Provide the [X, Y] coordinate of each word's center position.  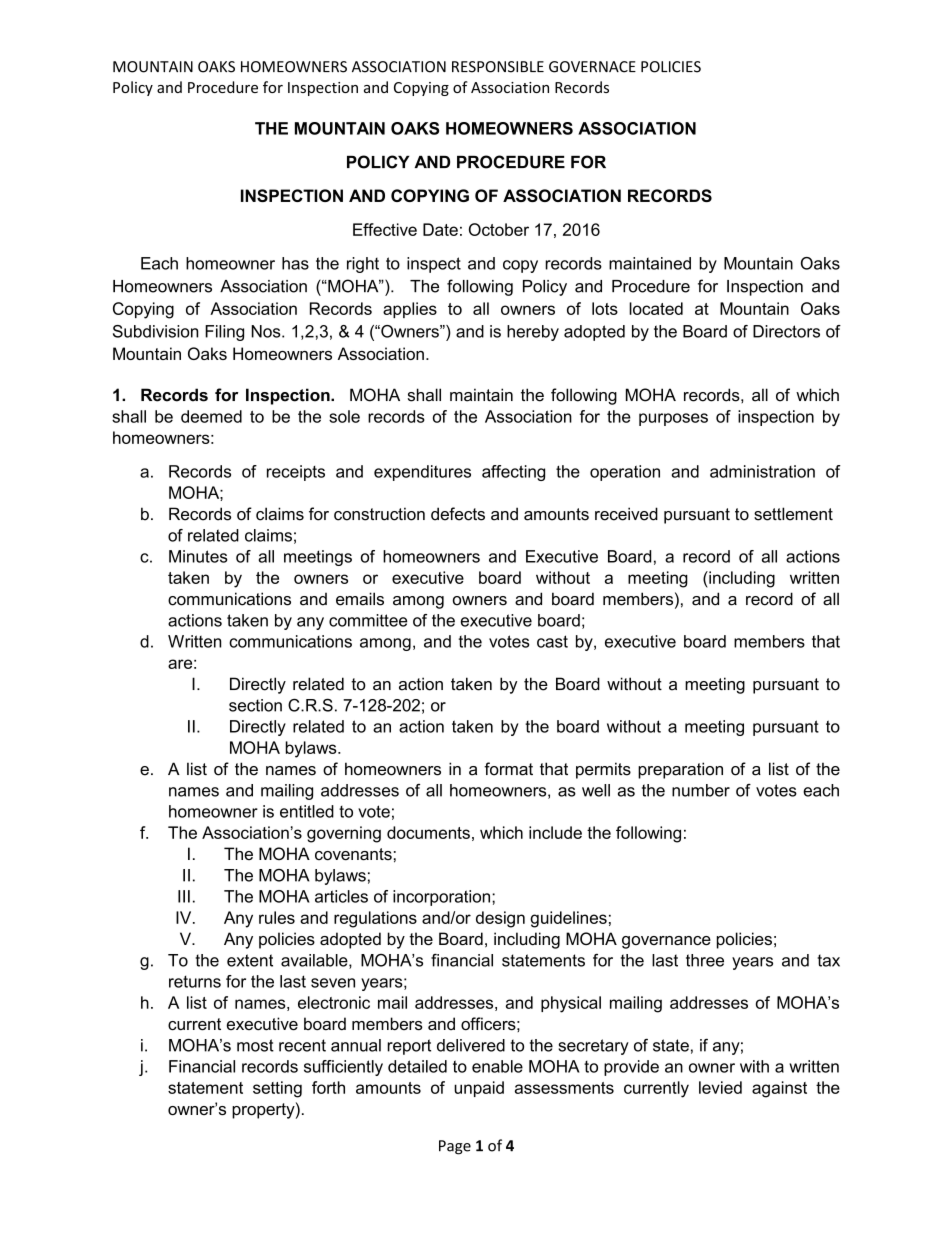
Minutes [198, 556]
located [656, 308]
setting [277, 1089]
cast [552, 641]
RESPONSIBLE [498, 67]
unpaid [479, 1089]
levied [720, 1087]
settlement [793, 514]
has [295, 263]
